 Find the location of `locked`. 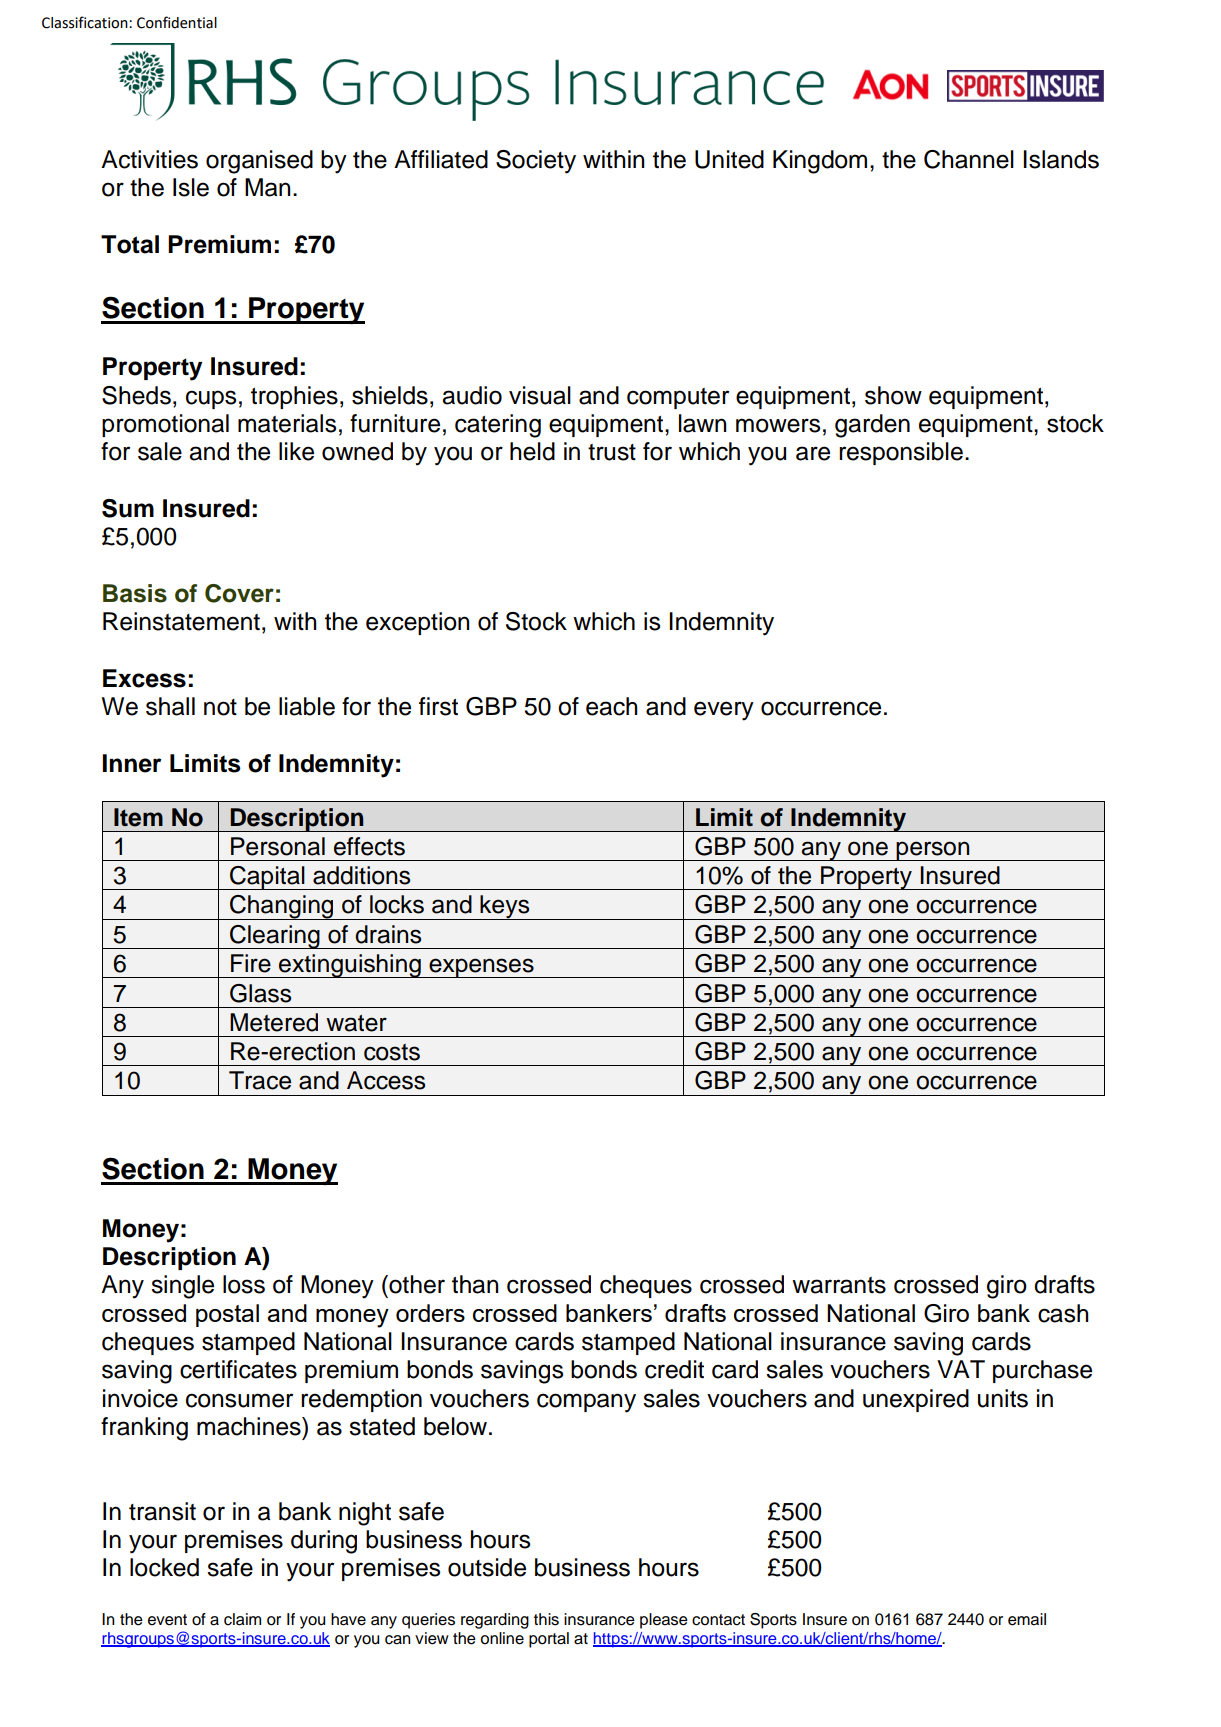

locked is located at coordinates (164, 1567).
